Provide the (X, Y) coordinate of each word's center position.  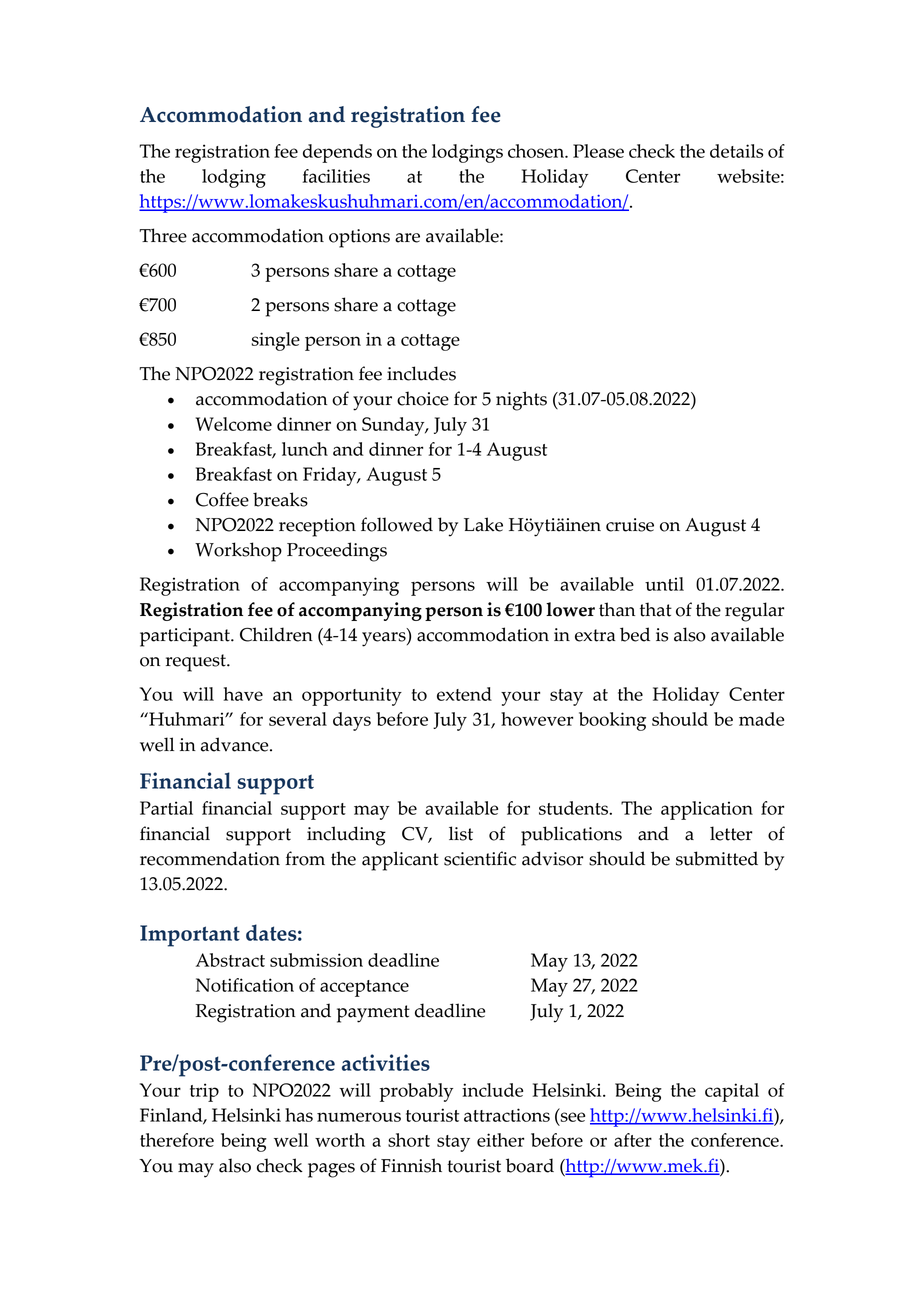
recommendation (210, 858)
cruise (630, 525)
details (736, 151)
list (461, 833)
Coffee (222, 499)
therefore (177, 1140)
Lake (483, 524)
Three (163, 235)
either (500, 1140)
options (359, 238)
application (707, 810)
